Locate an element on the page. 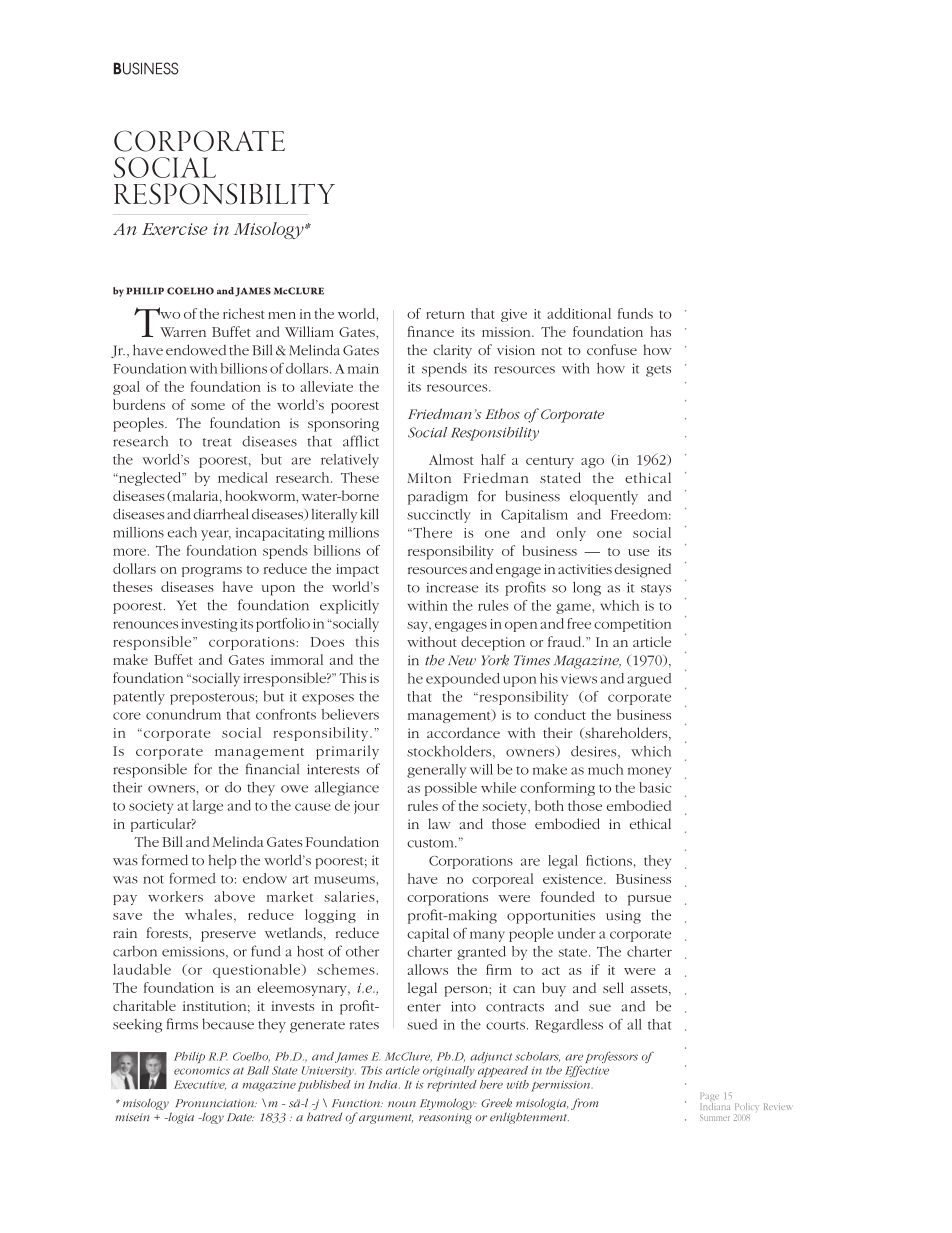  Exercise is located at coordinates (175, 229).
